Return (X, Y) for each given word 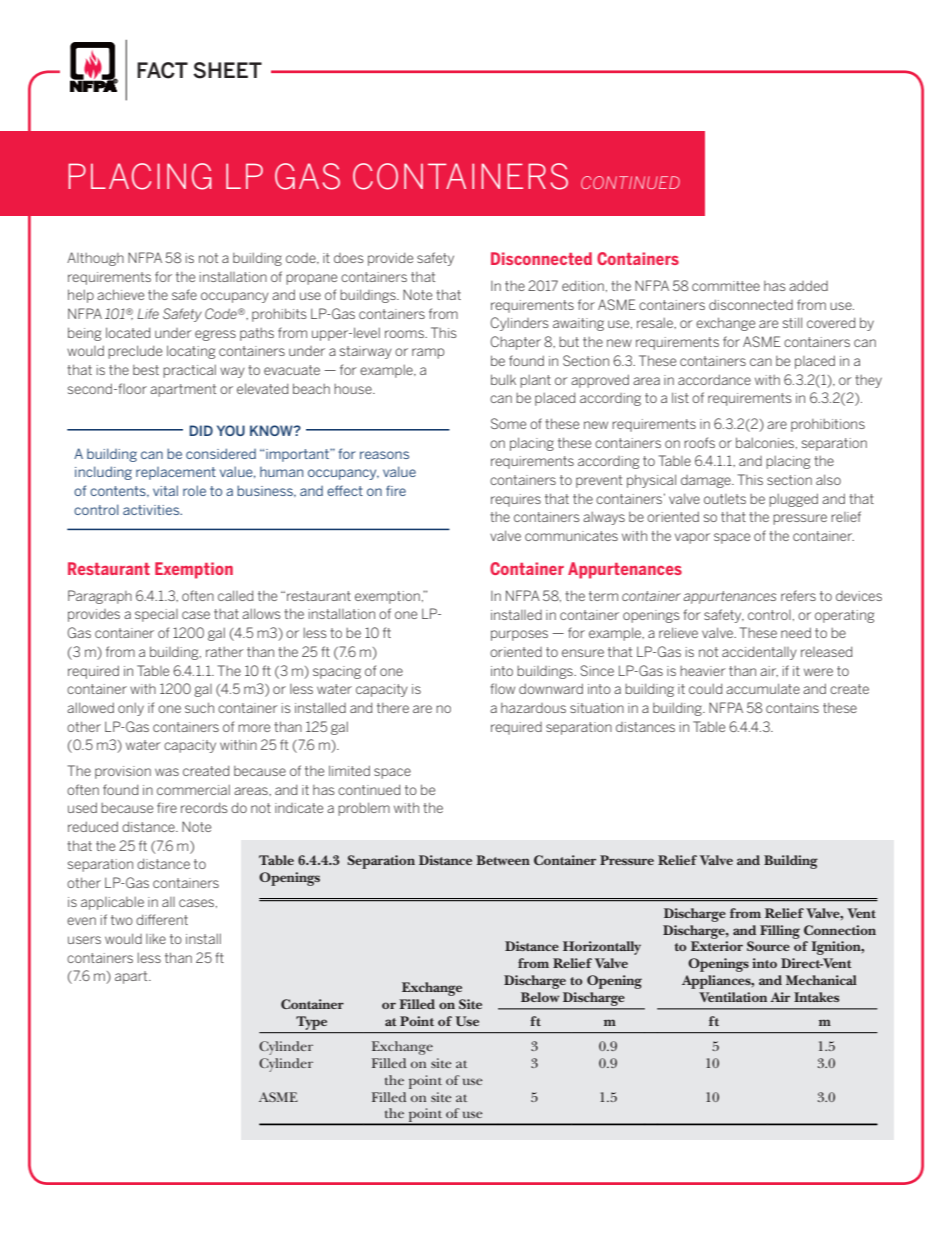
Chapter (515, 343)
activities (152, 510)
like (156, 939)
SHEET (227, 70)
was (167, 772)
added (808, 285)
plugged (793, 500)
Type (311, 1023)
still (792, 322)
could (706, 688)
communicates (571, 536)
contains (792, 708)
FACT (162, 70)
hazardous (533, 708)
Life (148, 313)
